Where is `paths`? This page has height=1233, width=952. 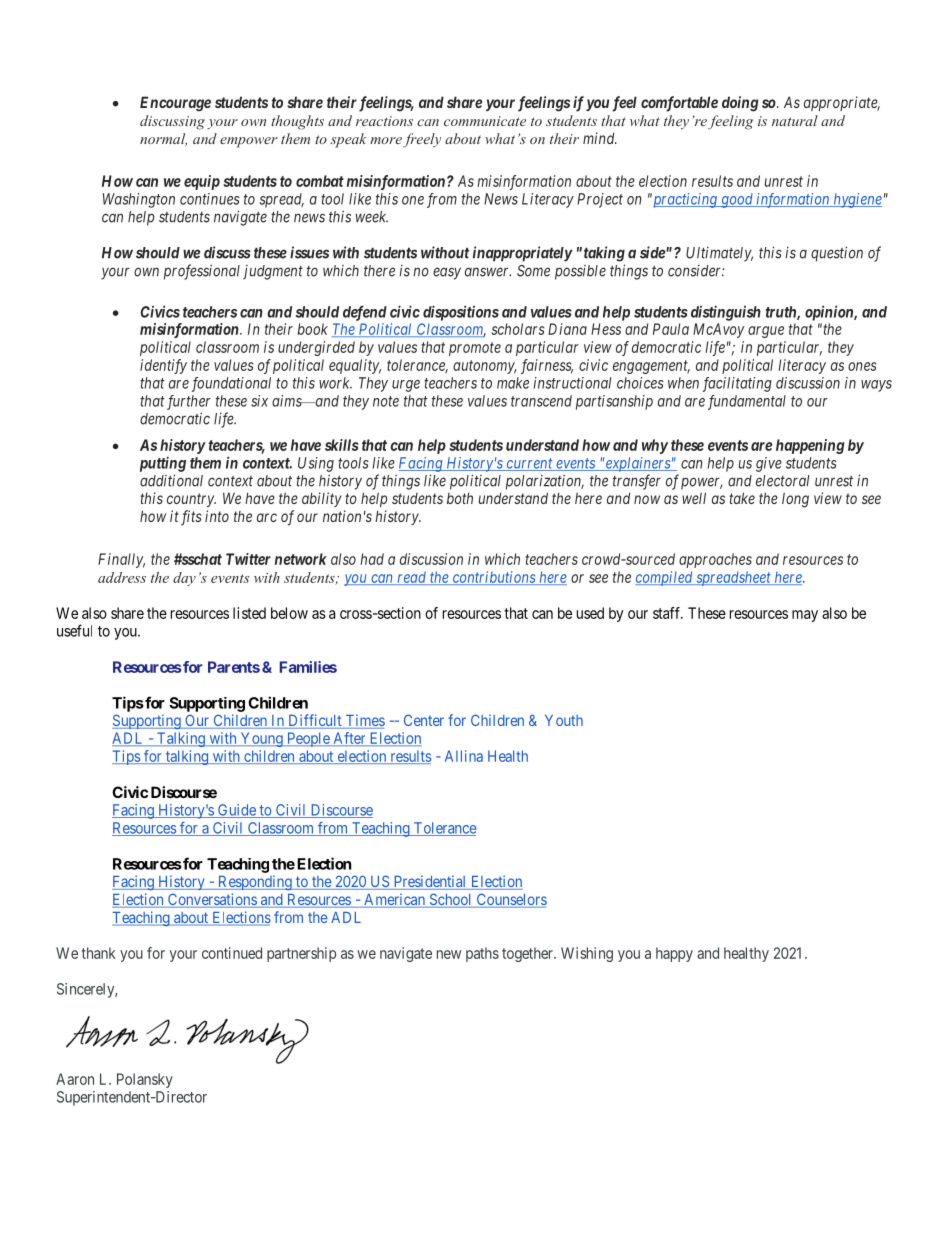 paths is located at coordinates (482, 954).
